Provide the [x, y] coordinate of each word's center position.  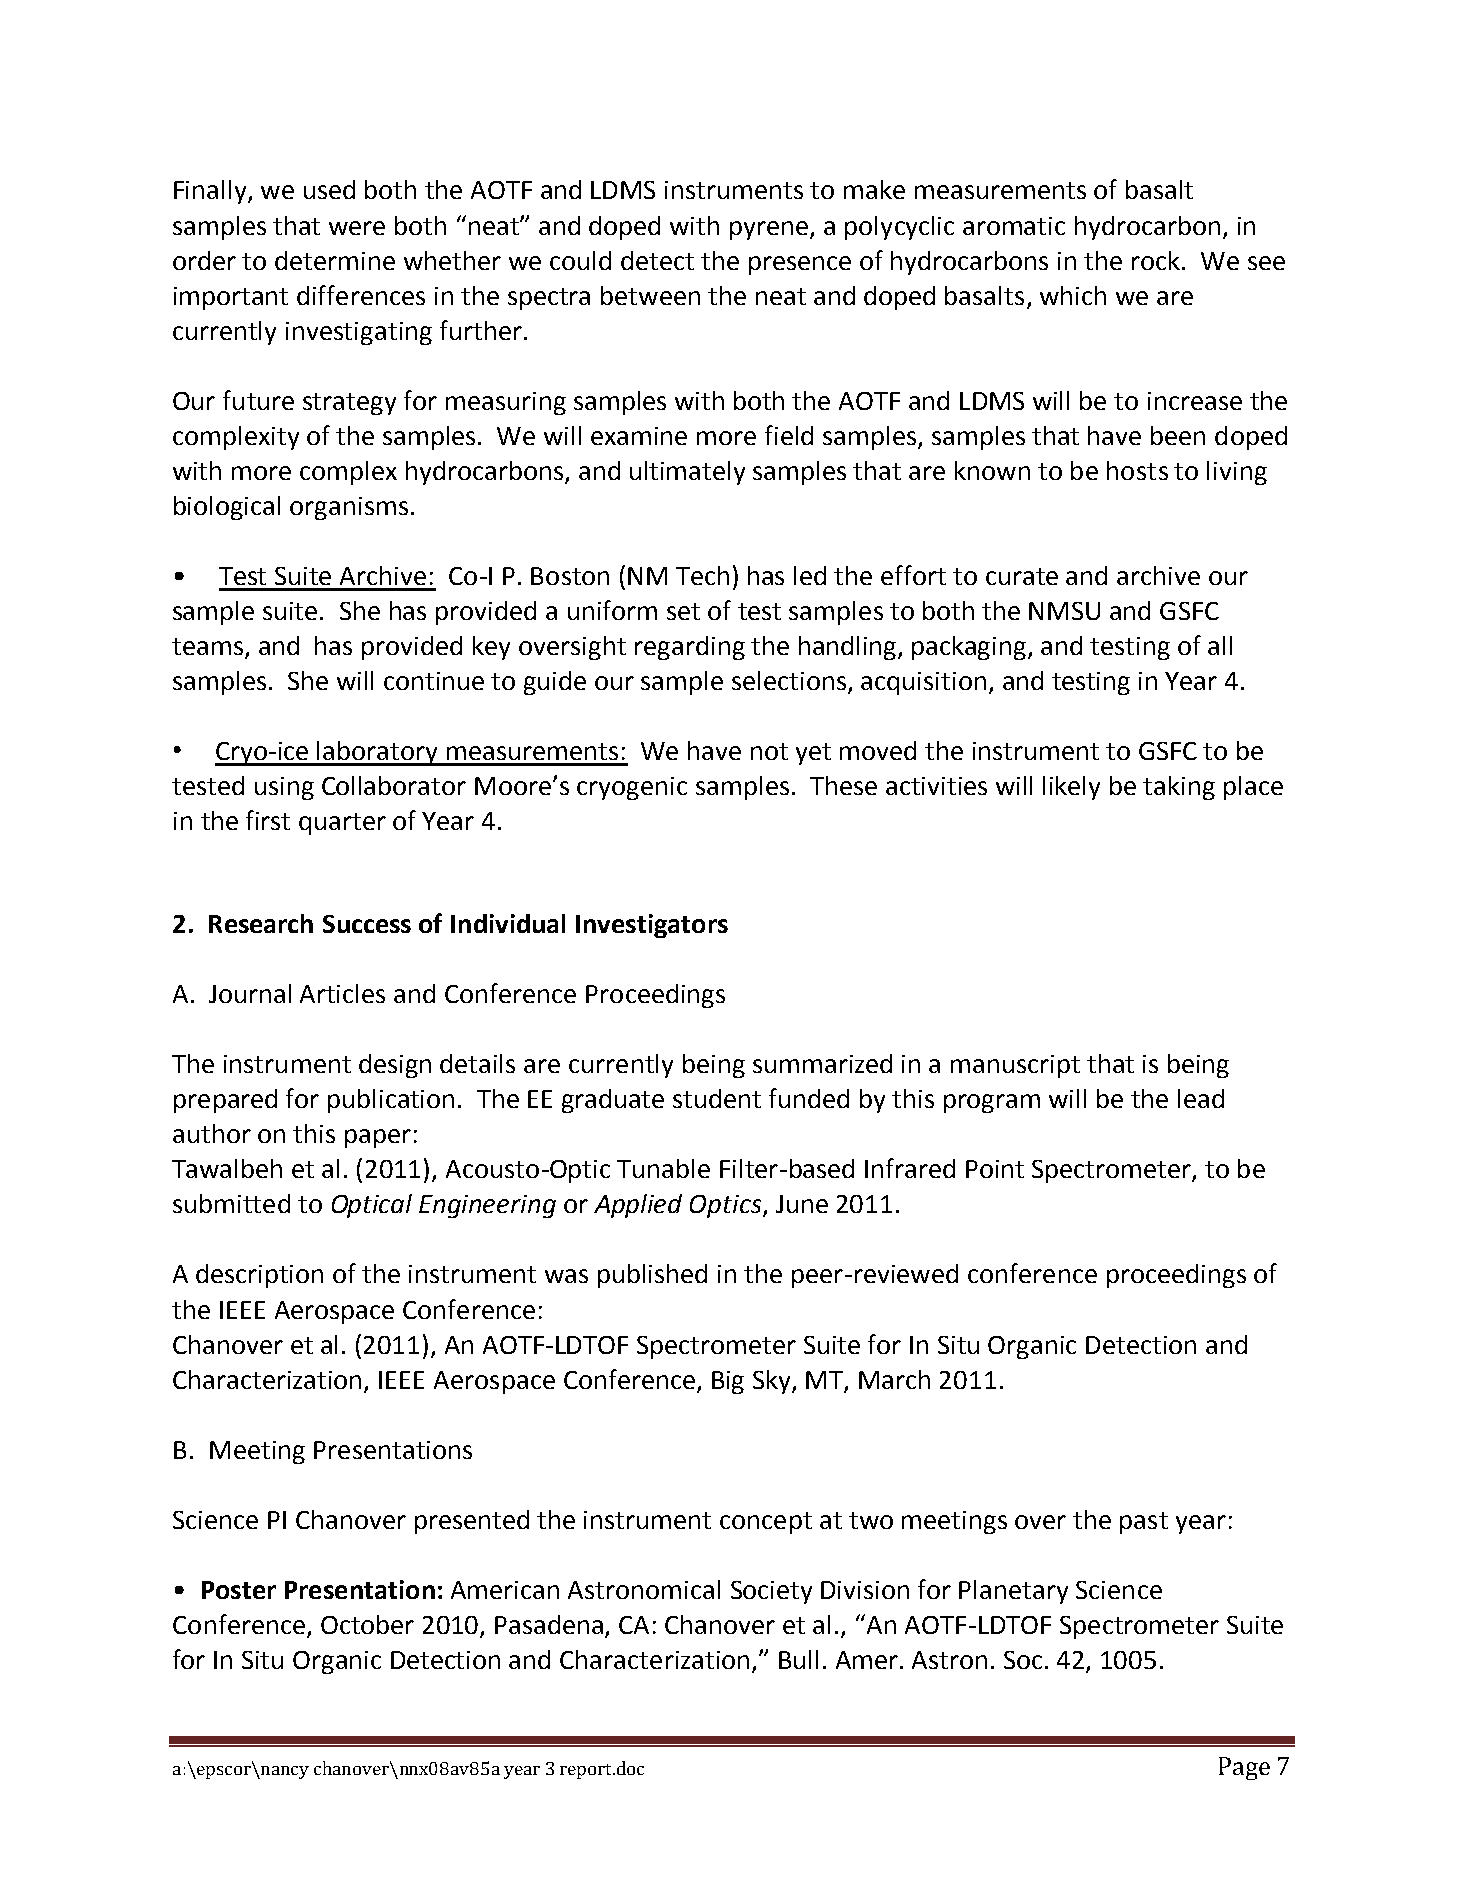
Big [728, 1382]
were [357, 228]
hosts [1137, 470]
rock [1156, 260]
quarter [342, 824]
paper [378, 1138]
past [1144, 1523]
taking [1179, 788]
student [717, 1098]
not [769, 751]
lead [1201, 1098]
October [367, 1624]
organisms [349, 508]
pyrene [769, 230]
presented [472, 1522]
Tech [702, 575]
